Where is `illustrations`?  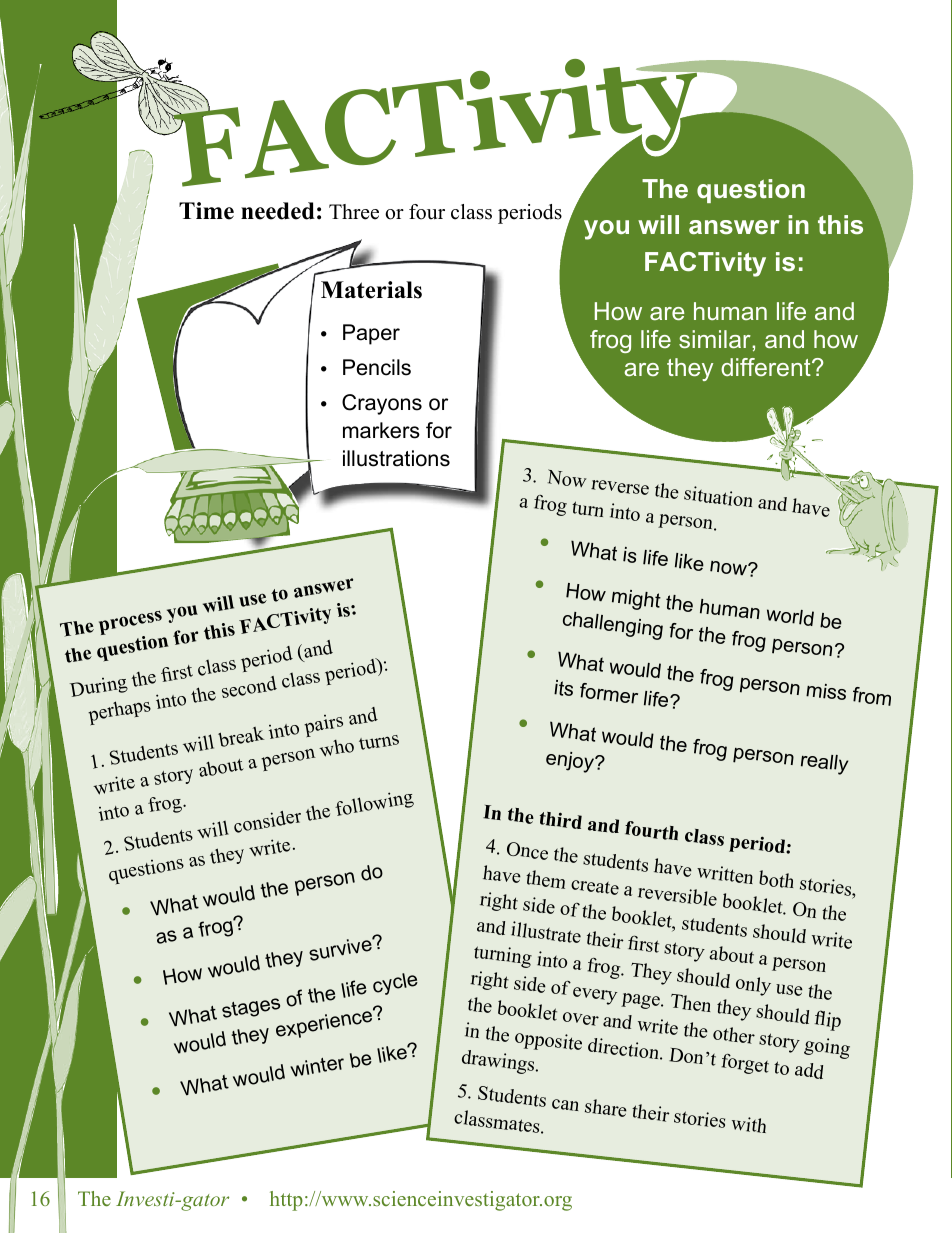 illustrations is located at coordinates (396, 458).
